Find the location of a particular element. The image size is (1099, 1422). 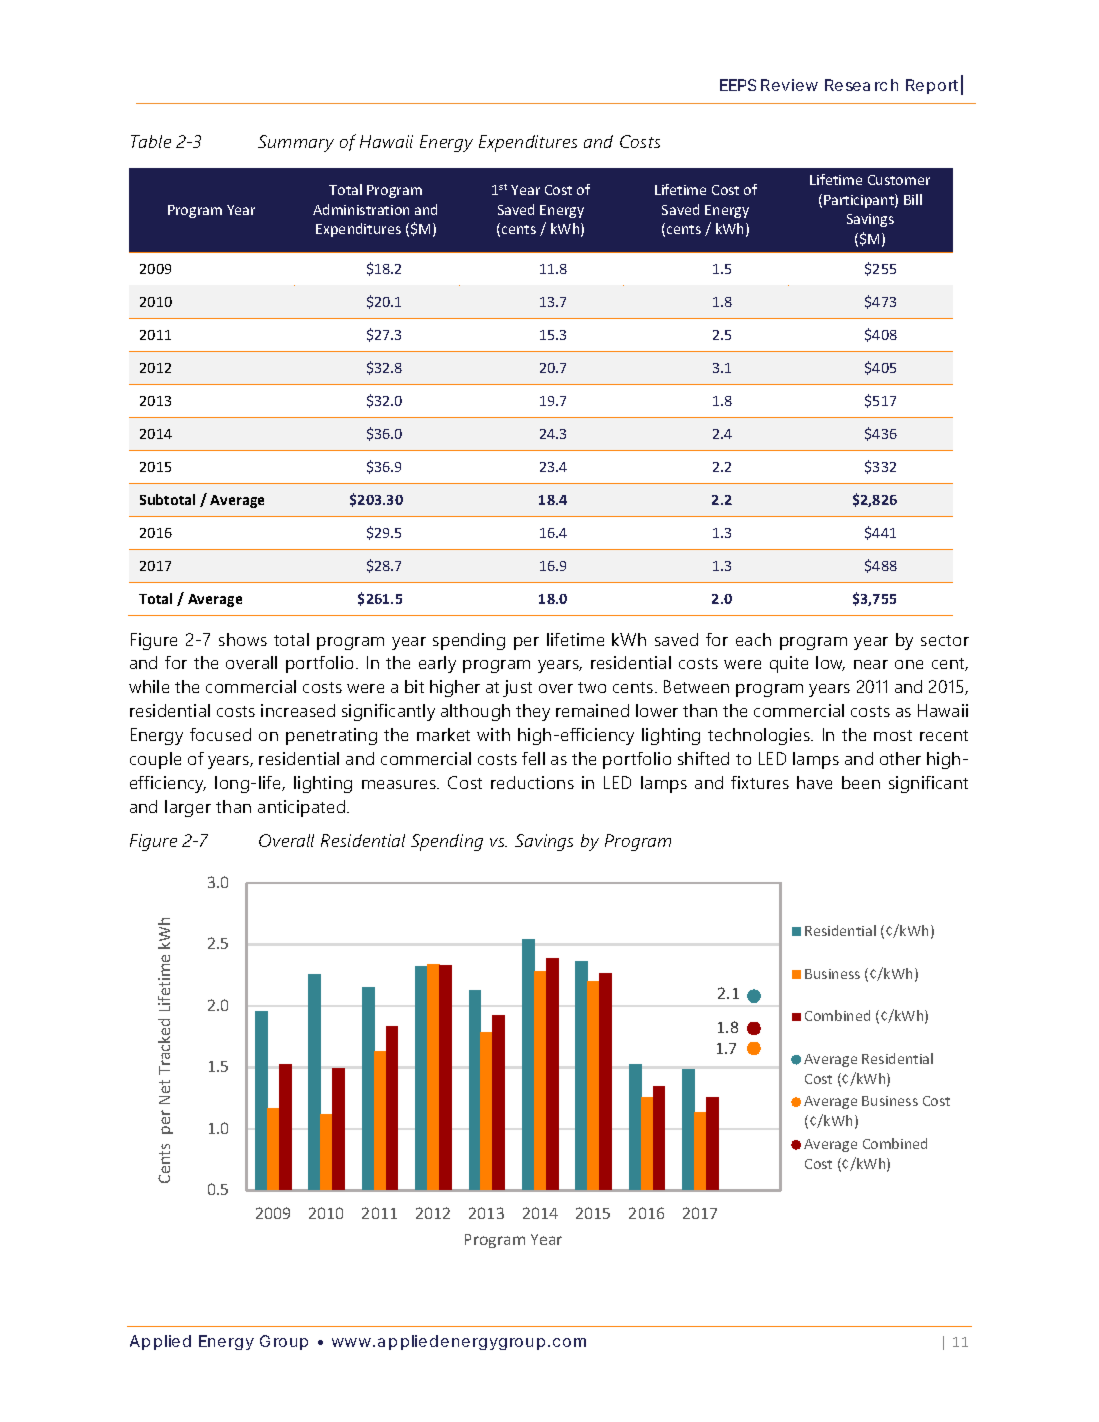

Bill is located at coordinates (913, 199).
